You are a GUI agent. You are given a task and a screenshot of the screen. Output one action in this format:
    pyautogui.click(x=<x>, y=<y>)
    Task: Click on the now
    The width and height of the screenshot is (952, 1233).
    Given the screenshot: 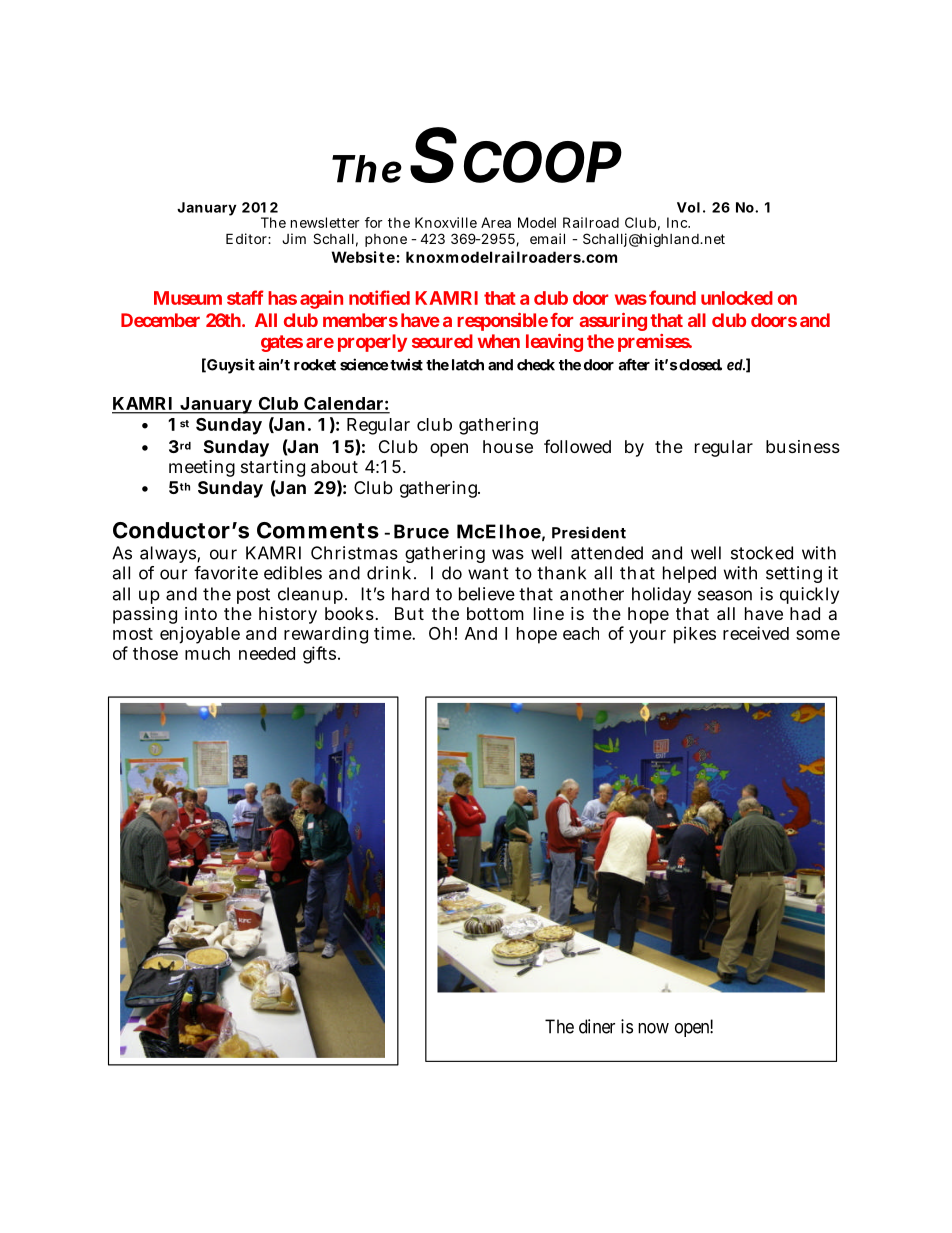 What is the action you would take?
    pyautogui.click(x=653, y=1028)
